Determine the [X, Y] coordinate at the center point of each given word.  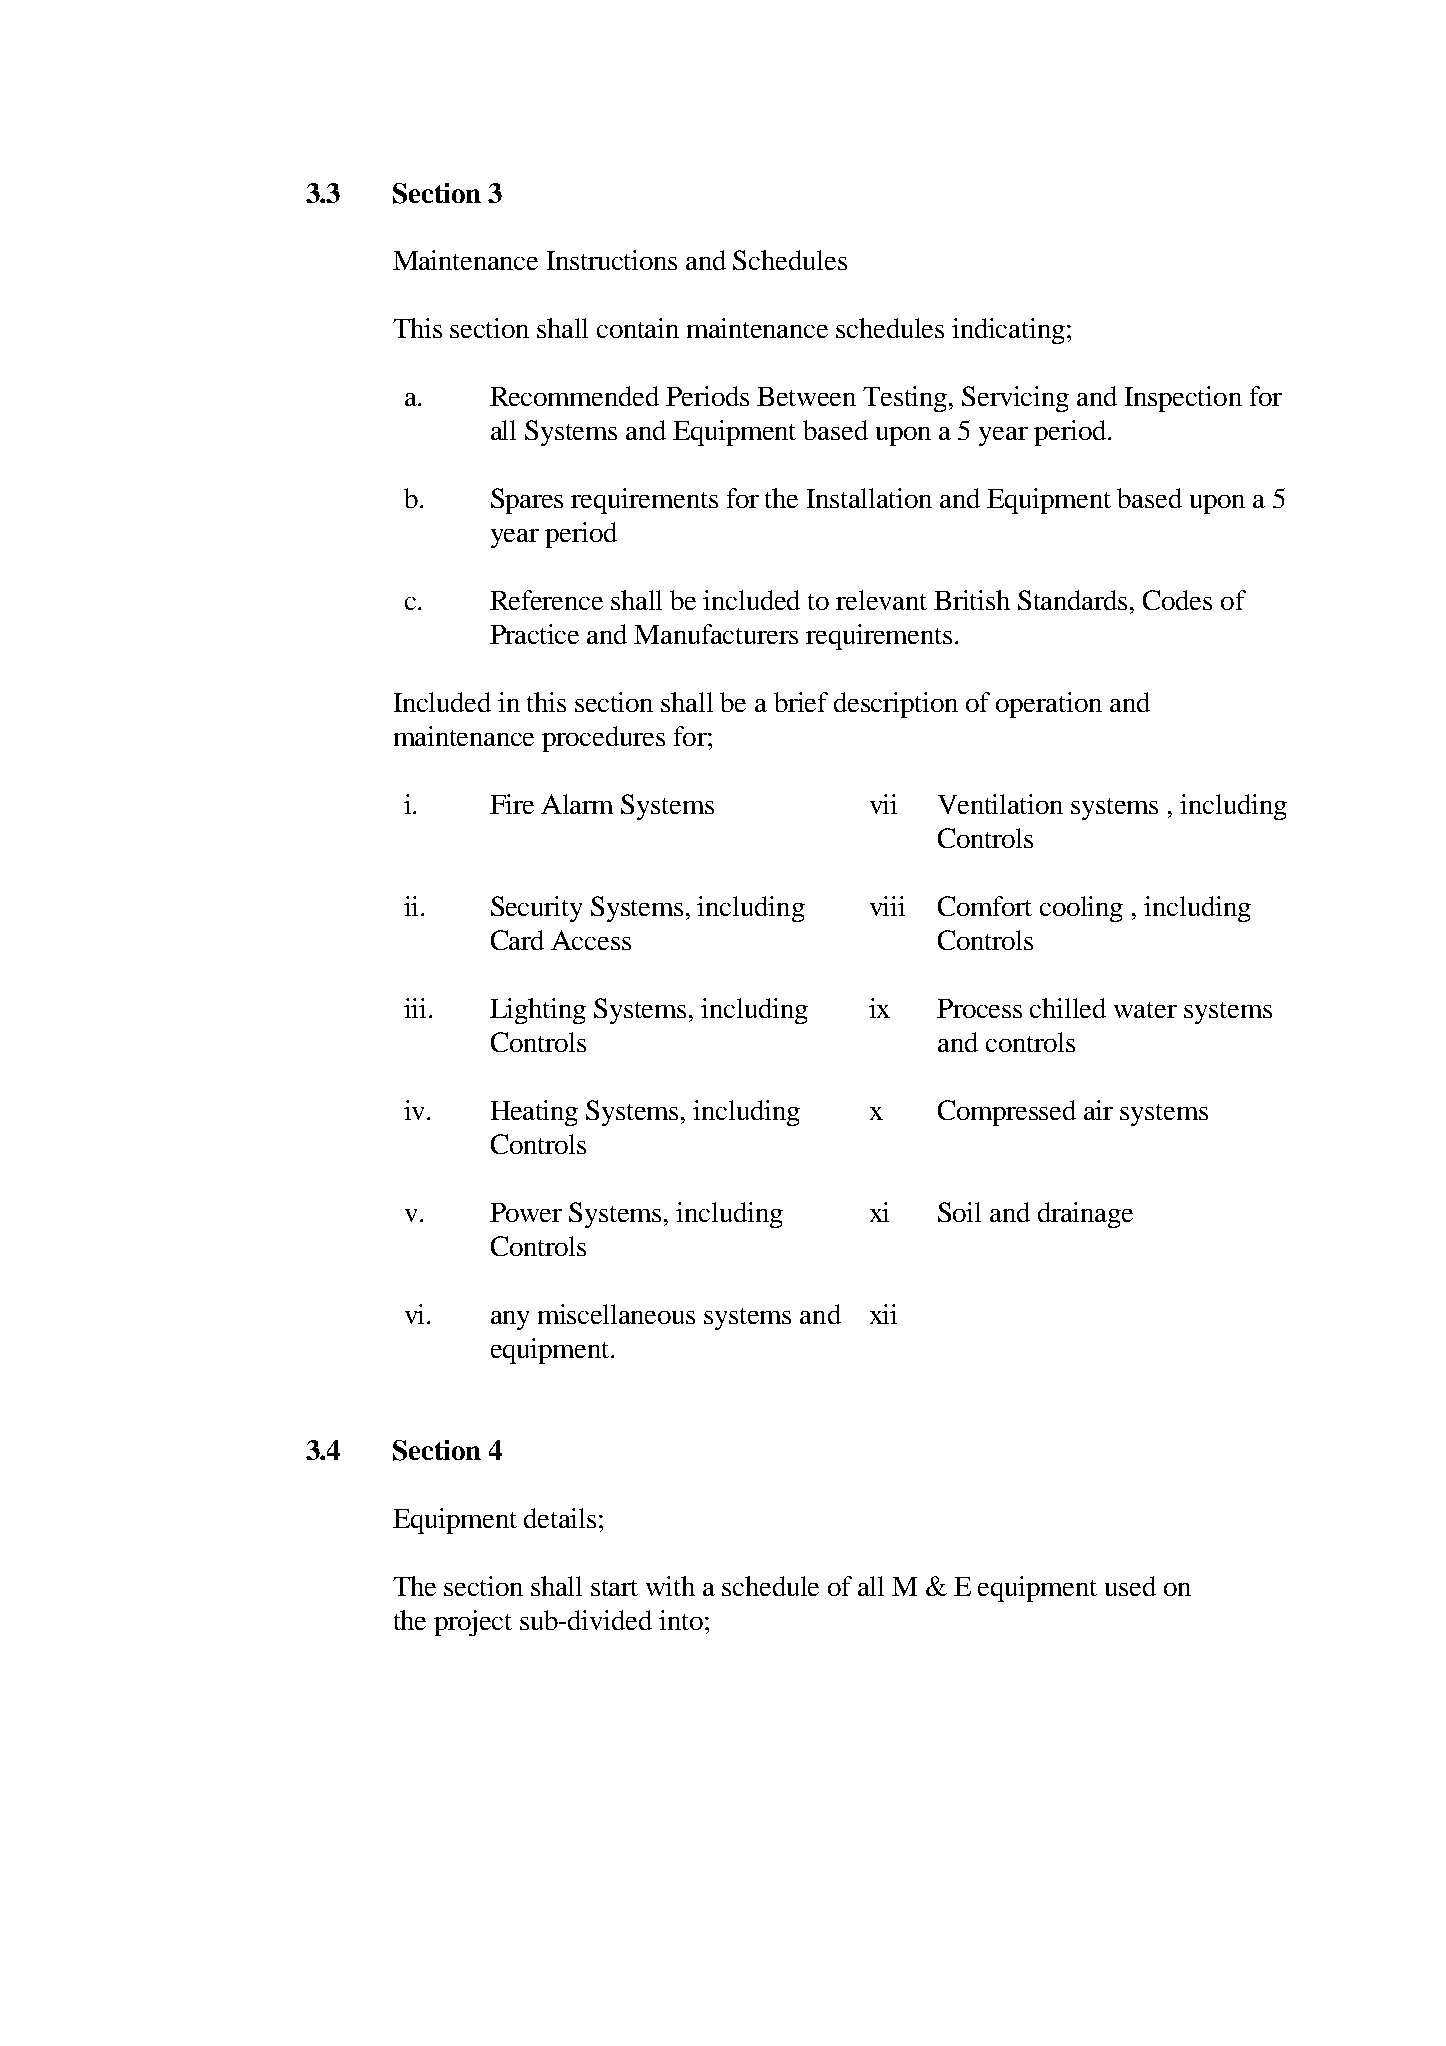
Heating [534, 1113]
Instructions [612, 260]
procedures [603, 739]
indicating [1008, 331]
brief [801, 702]
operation [1049, 705]
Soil [959, 1212]
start [614, 1588]
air [1098, 1110]
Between [806, 396]
